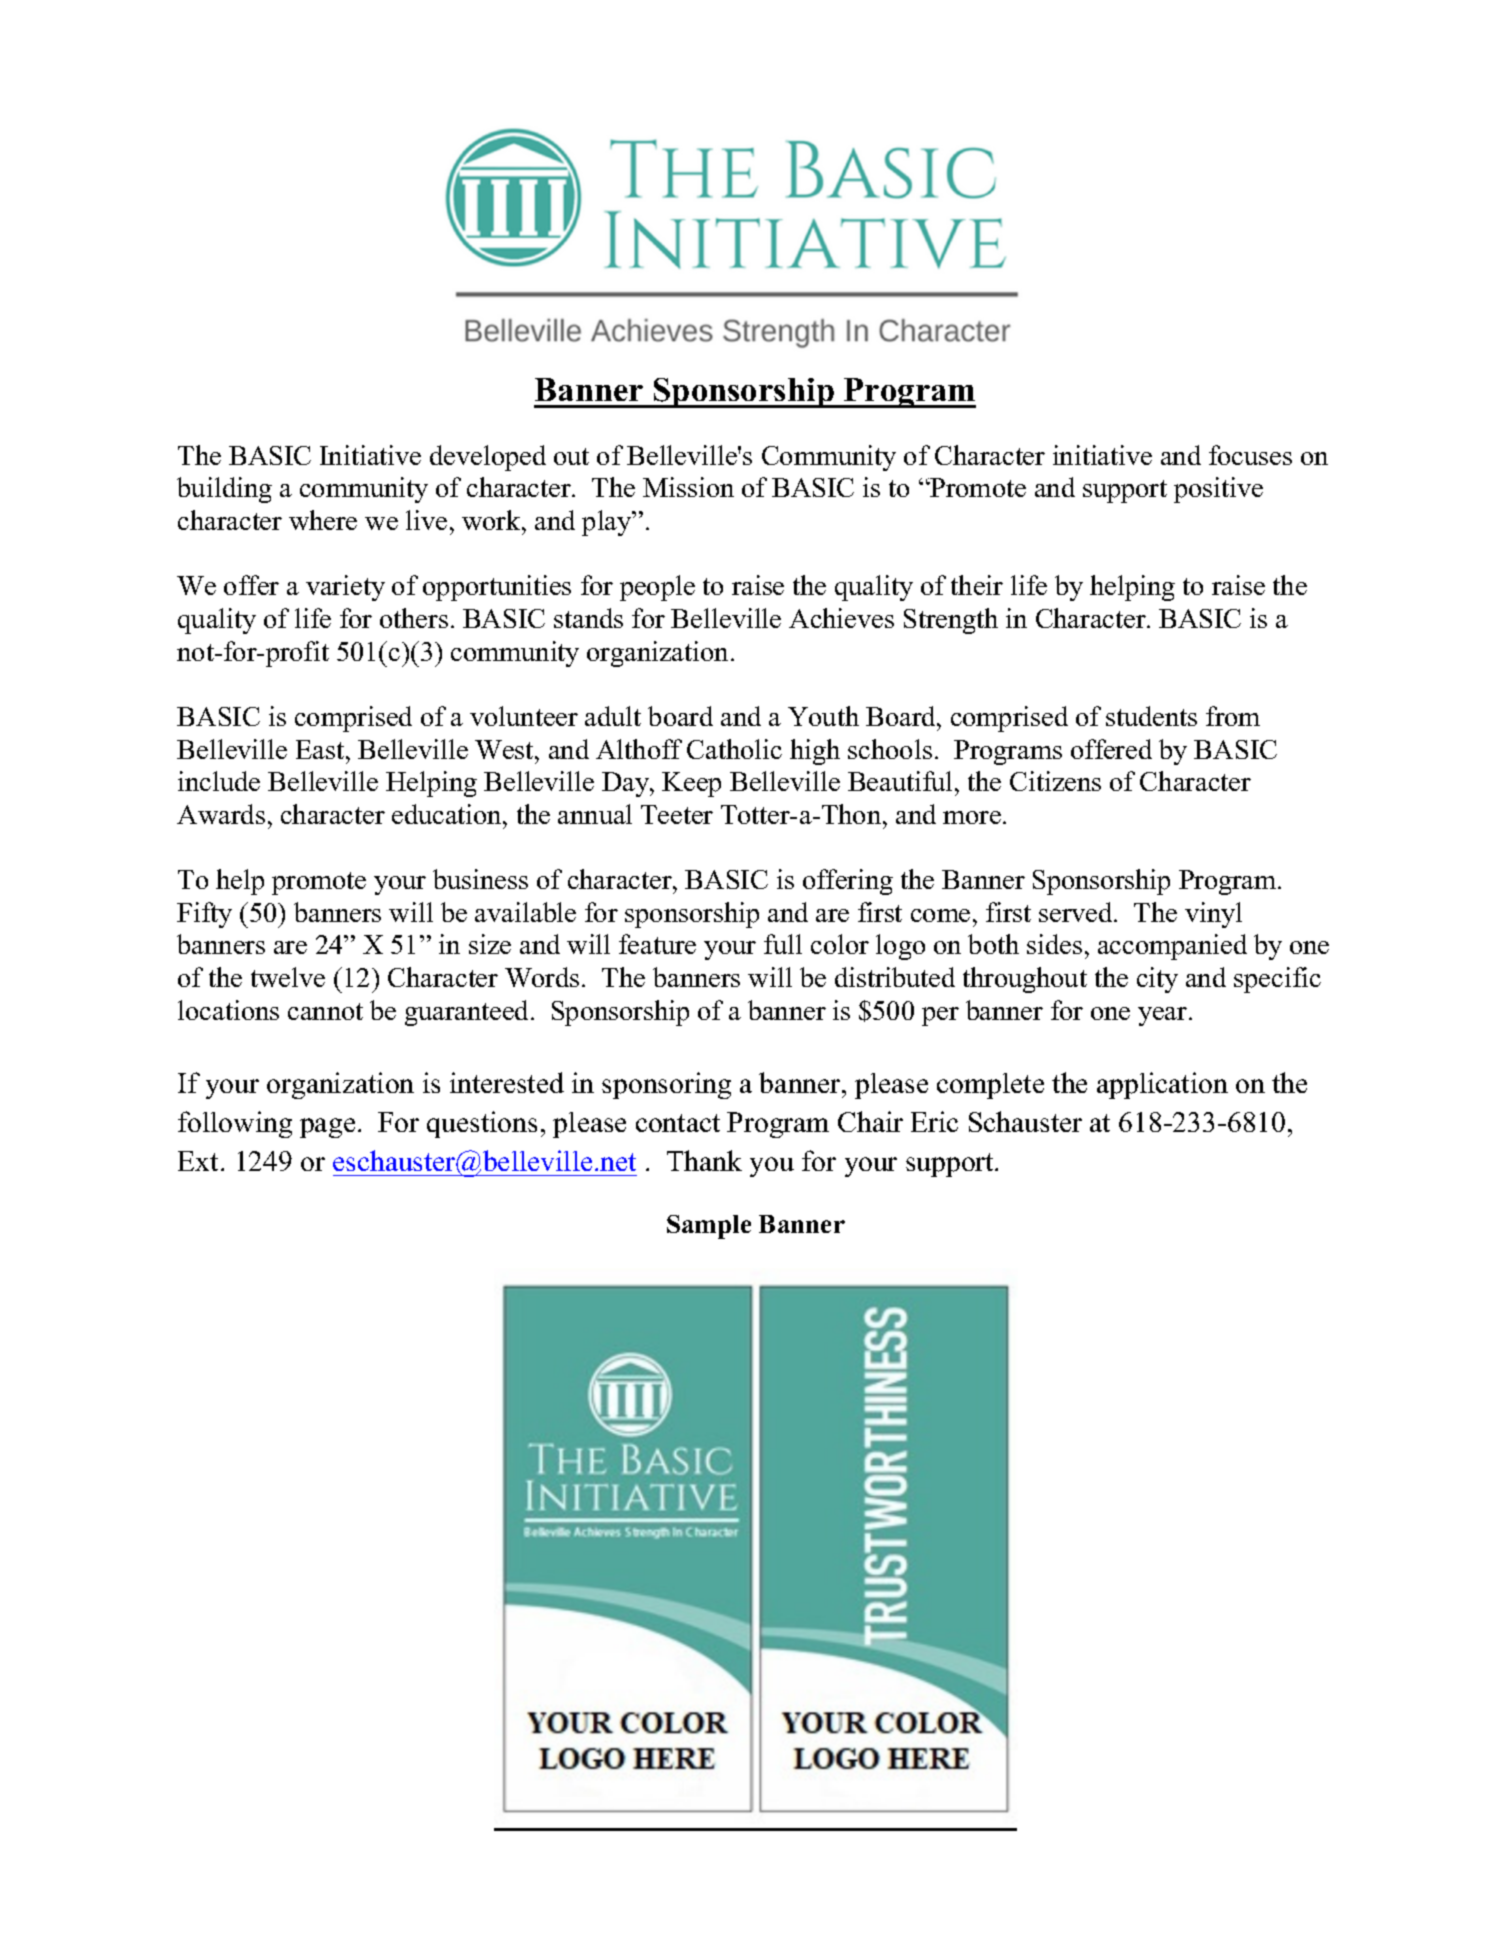  Describe the element at coordinates (1218, 490) in the image. I see `positive` at that location.
